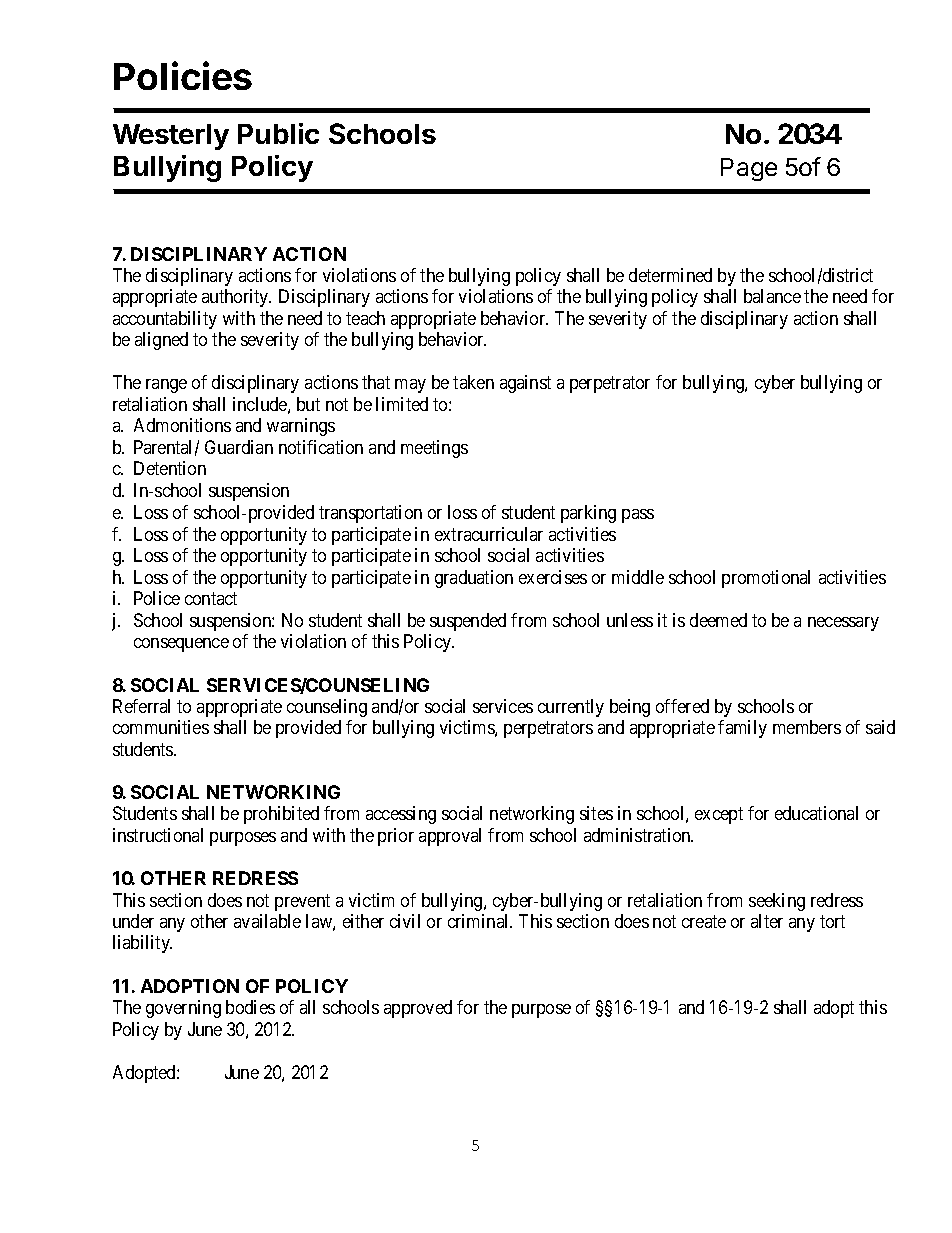  I want to click on currently, so click(571, 708).
